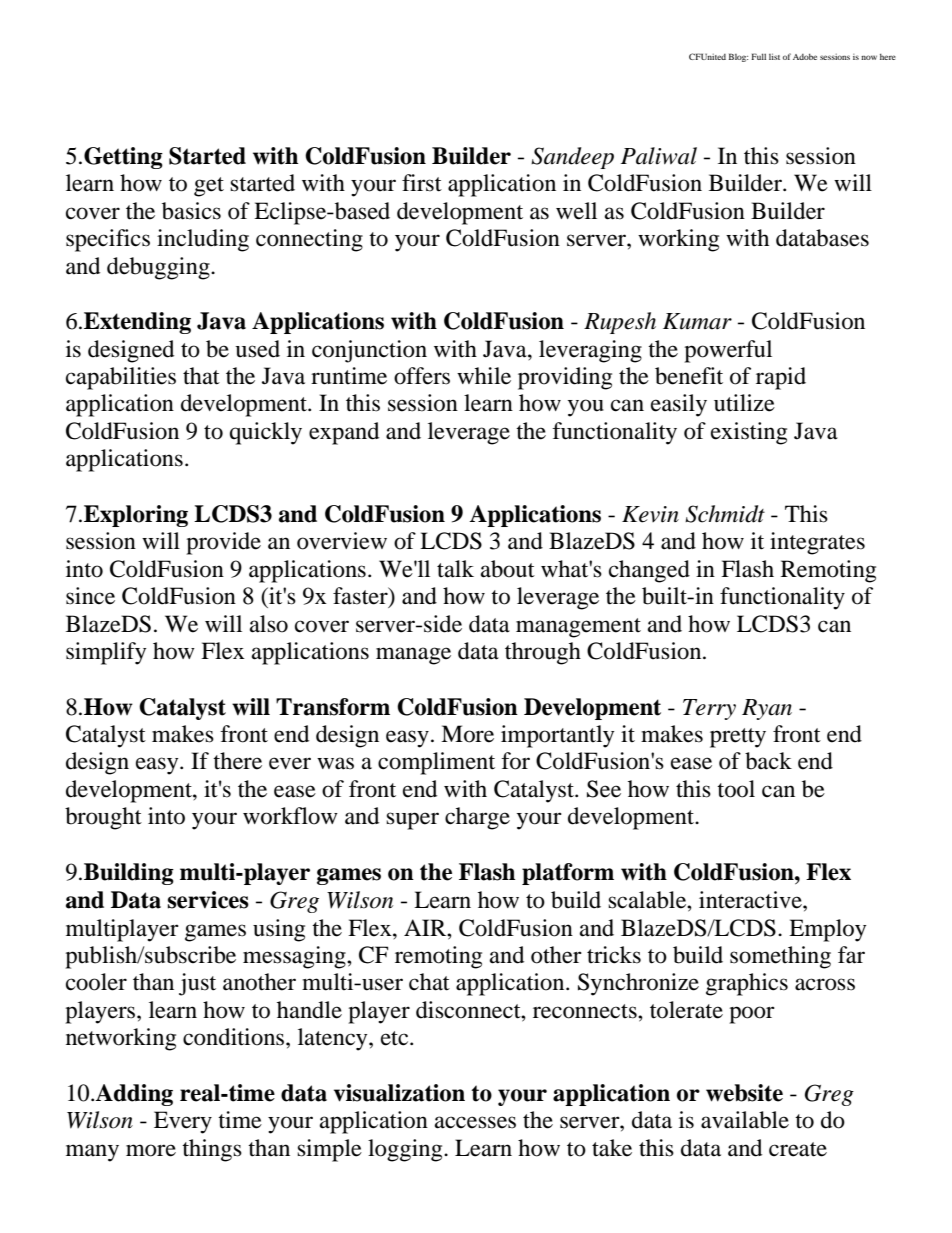  I want to click on Kumar, so click(697, 321).
